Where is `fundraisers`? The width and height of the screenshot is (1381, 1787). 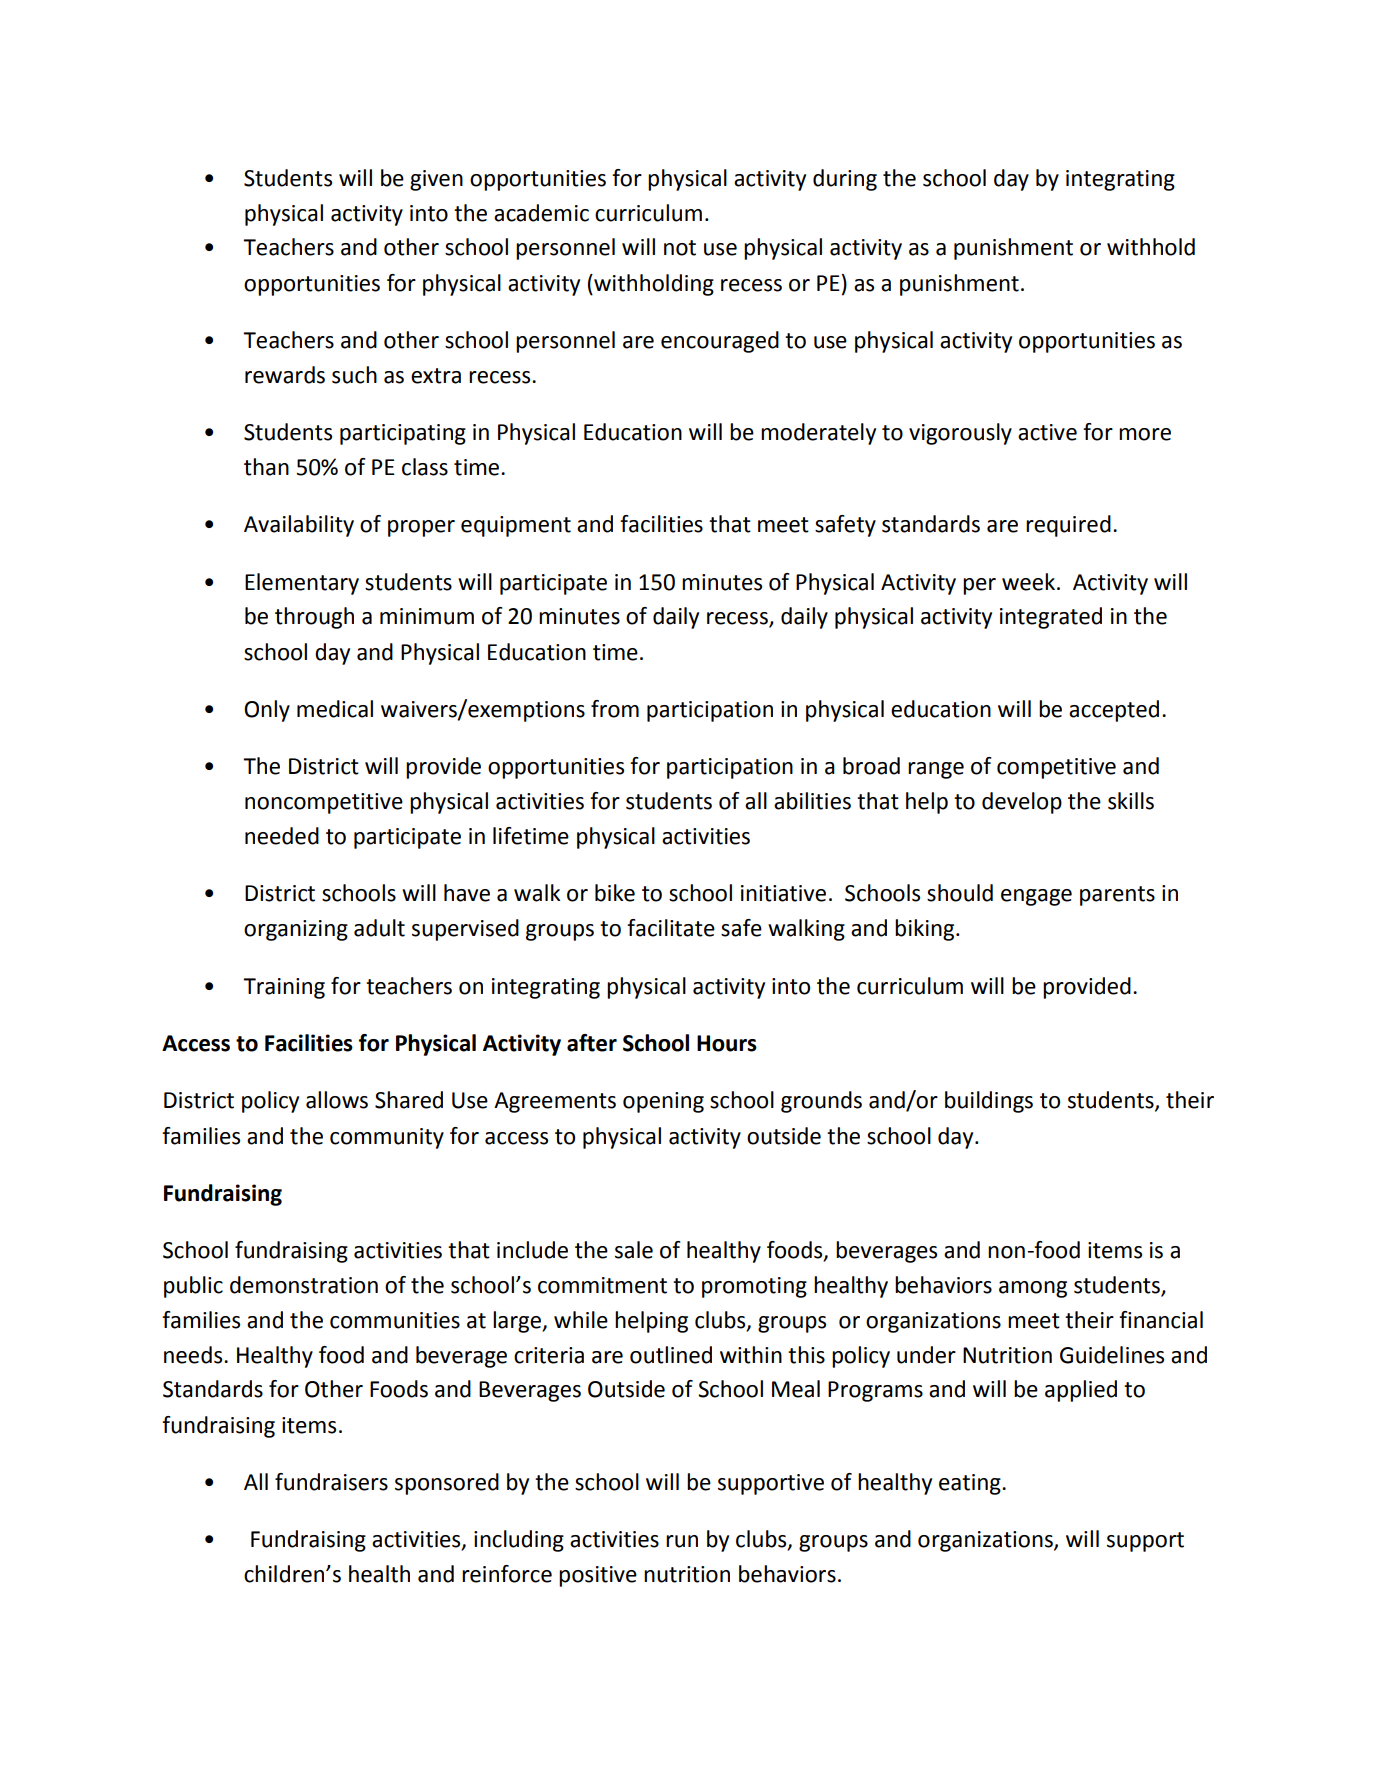 fundraisers is located at coordinates (331, 1482).
